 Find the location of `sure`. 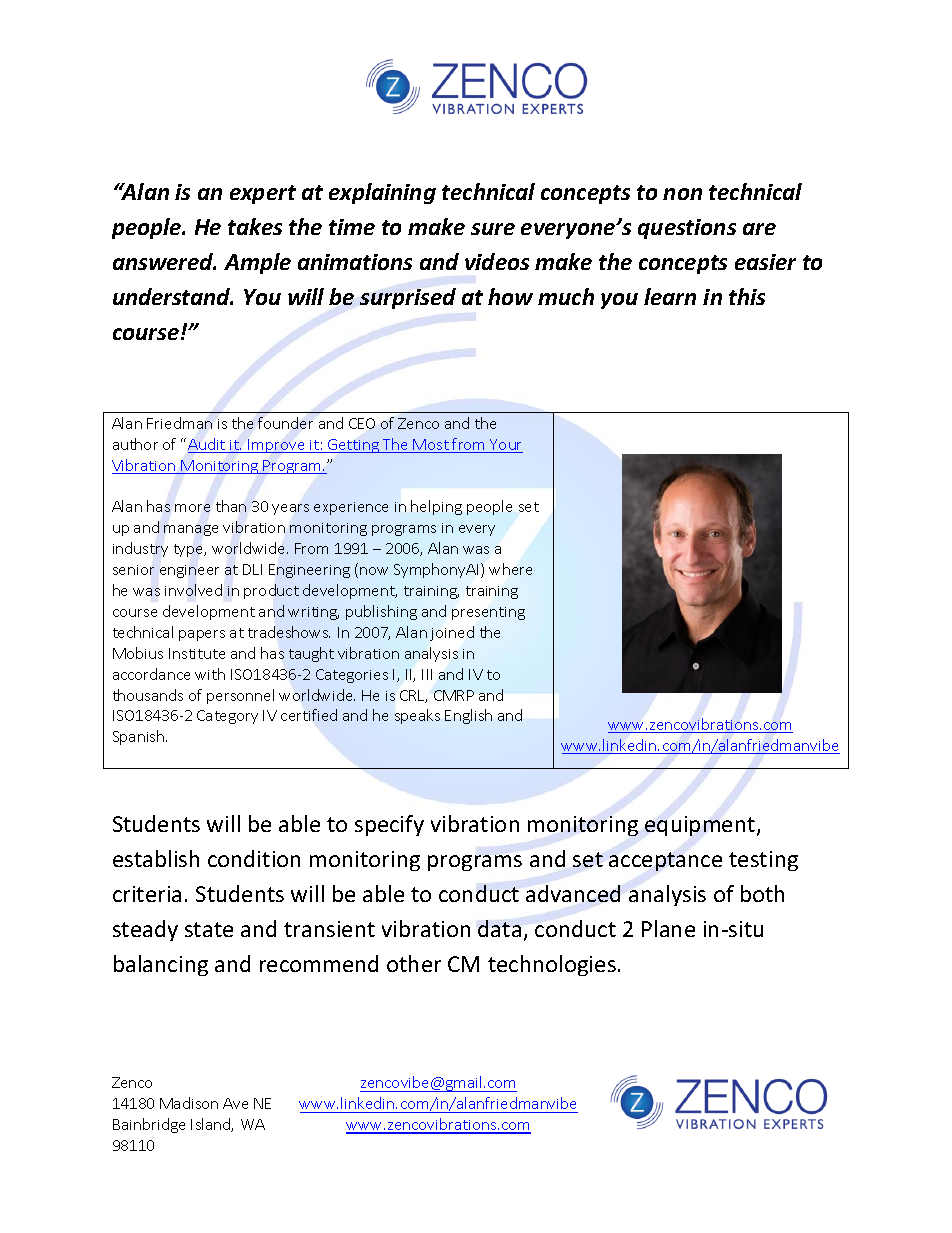

sure is located at coordinates (493, 229).
